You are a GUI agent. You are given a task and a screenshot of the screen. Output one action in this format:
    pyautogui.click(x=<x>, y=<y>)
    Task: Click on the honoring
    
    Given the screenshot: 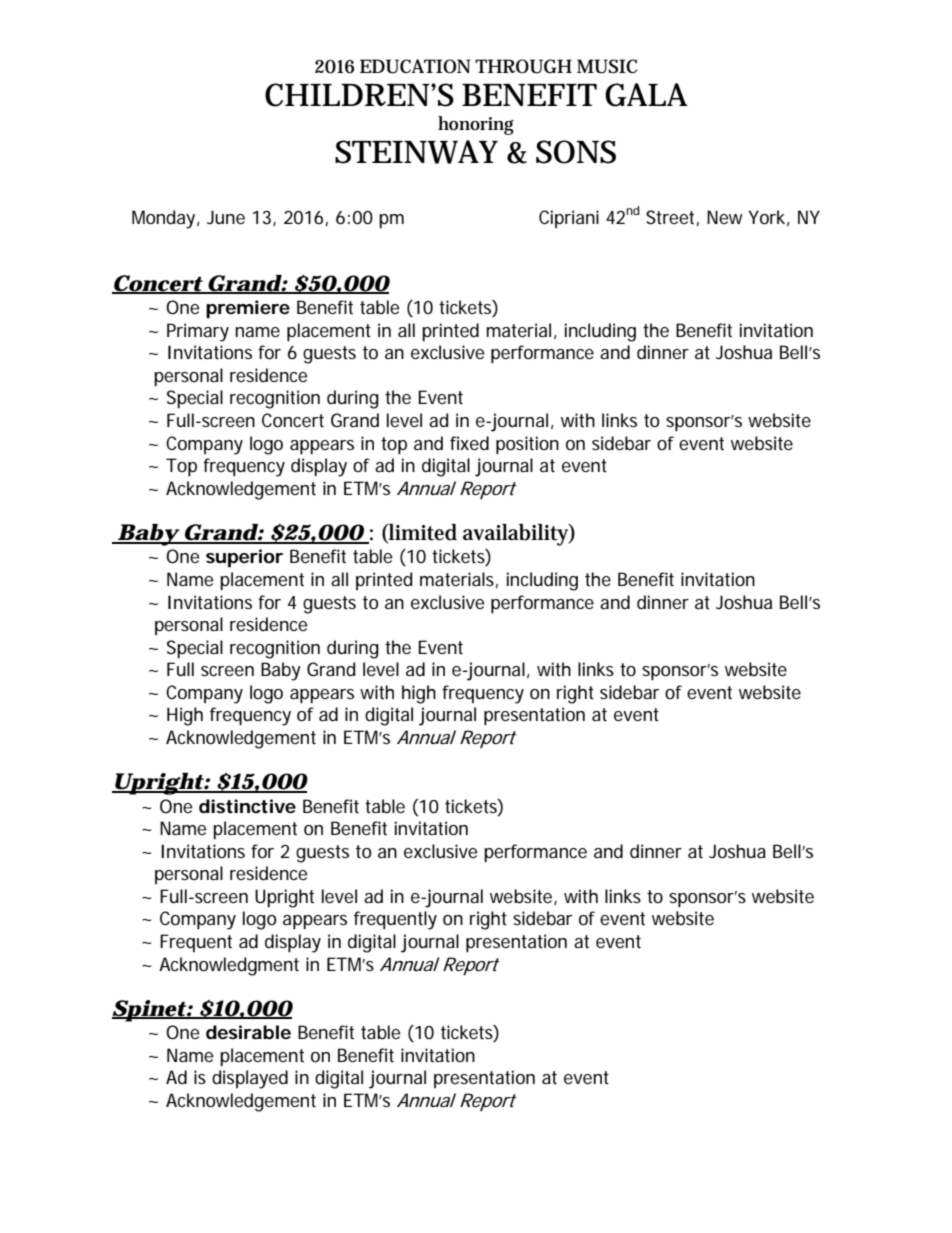 What is the action you would take?
    pyautogui.click(x=476, y=125)
